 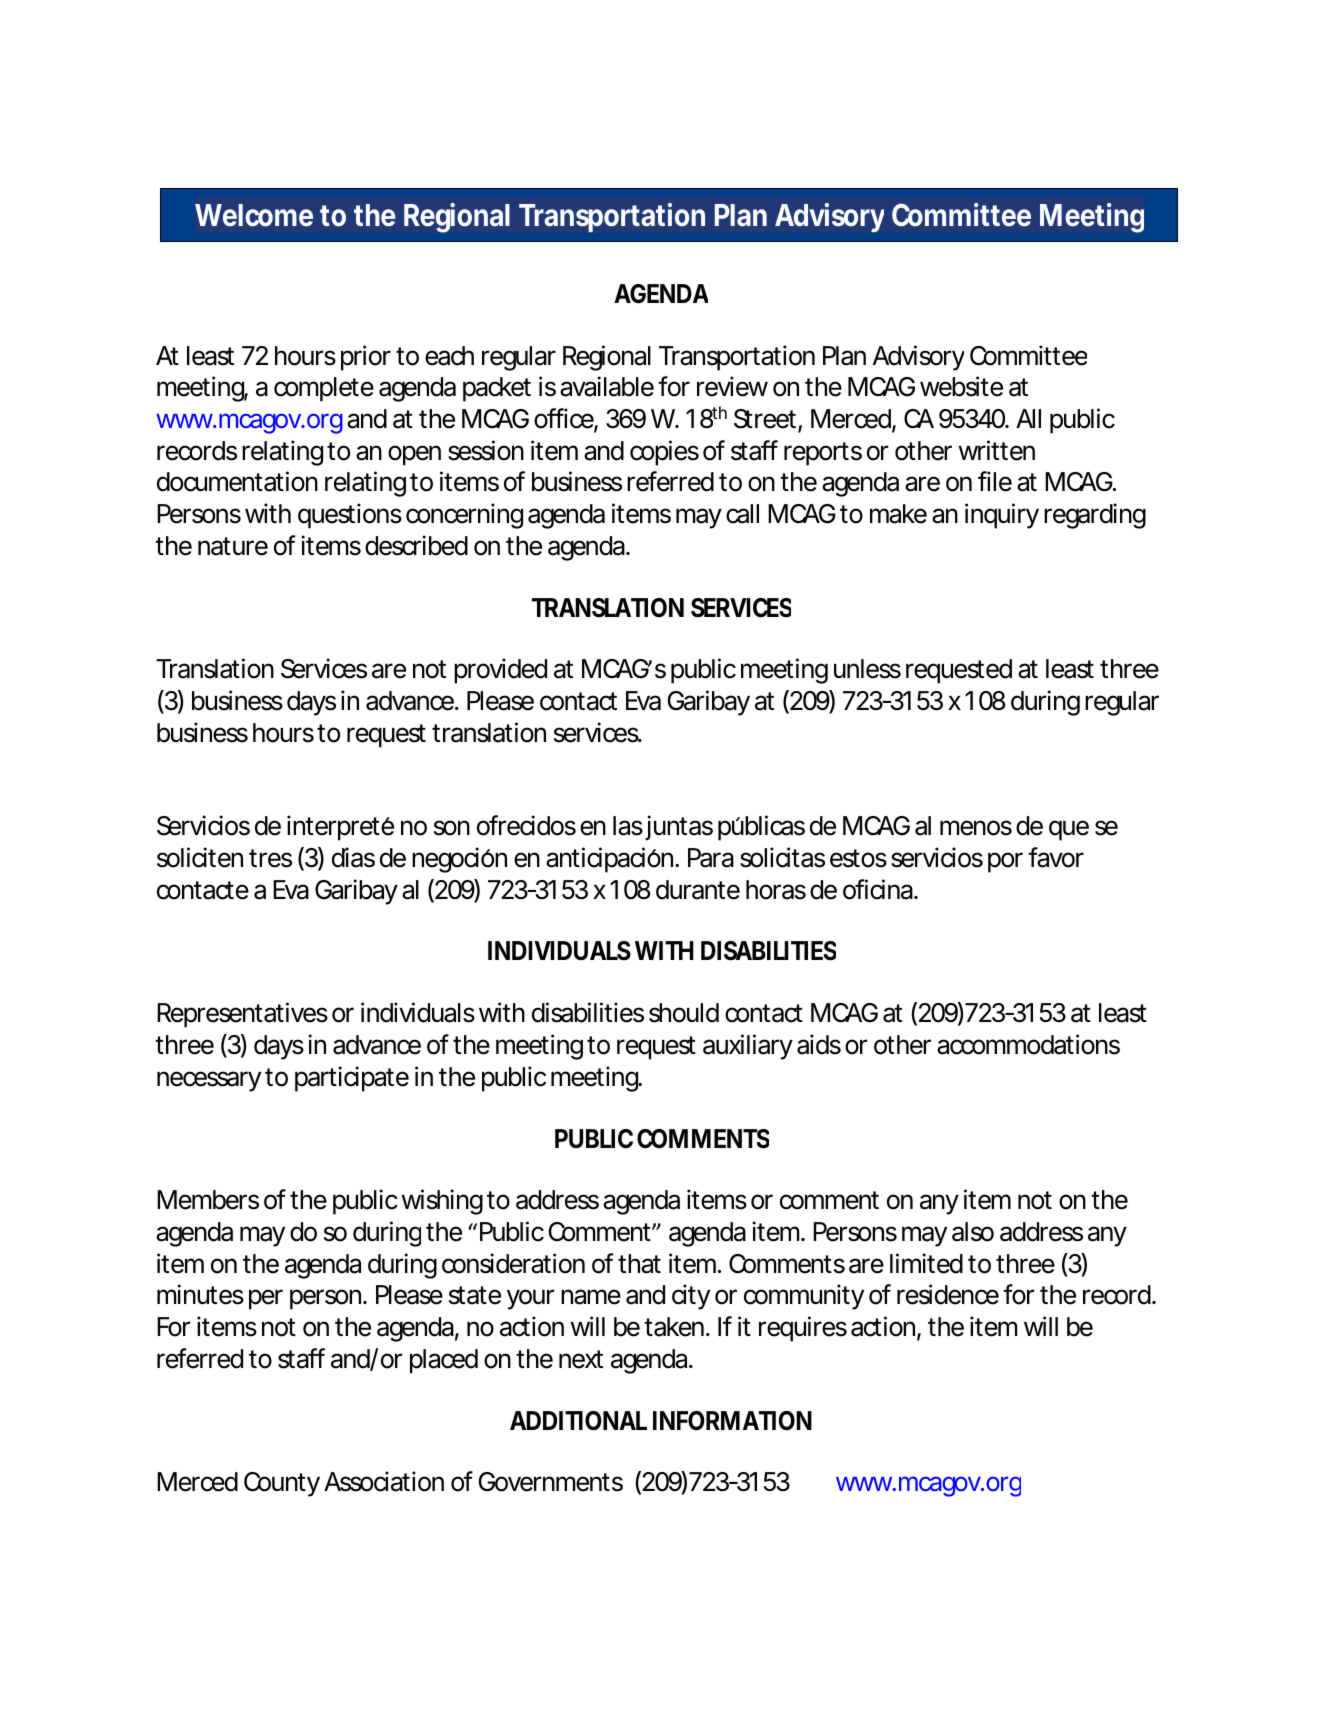 I want to click on questions, so click(x=350, y=516).
